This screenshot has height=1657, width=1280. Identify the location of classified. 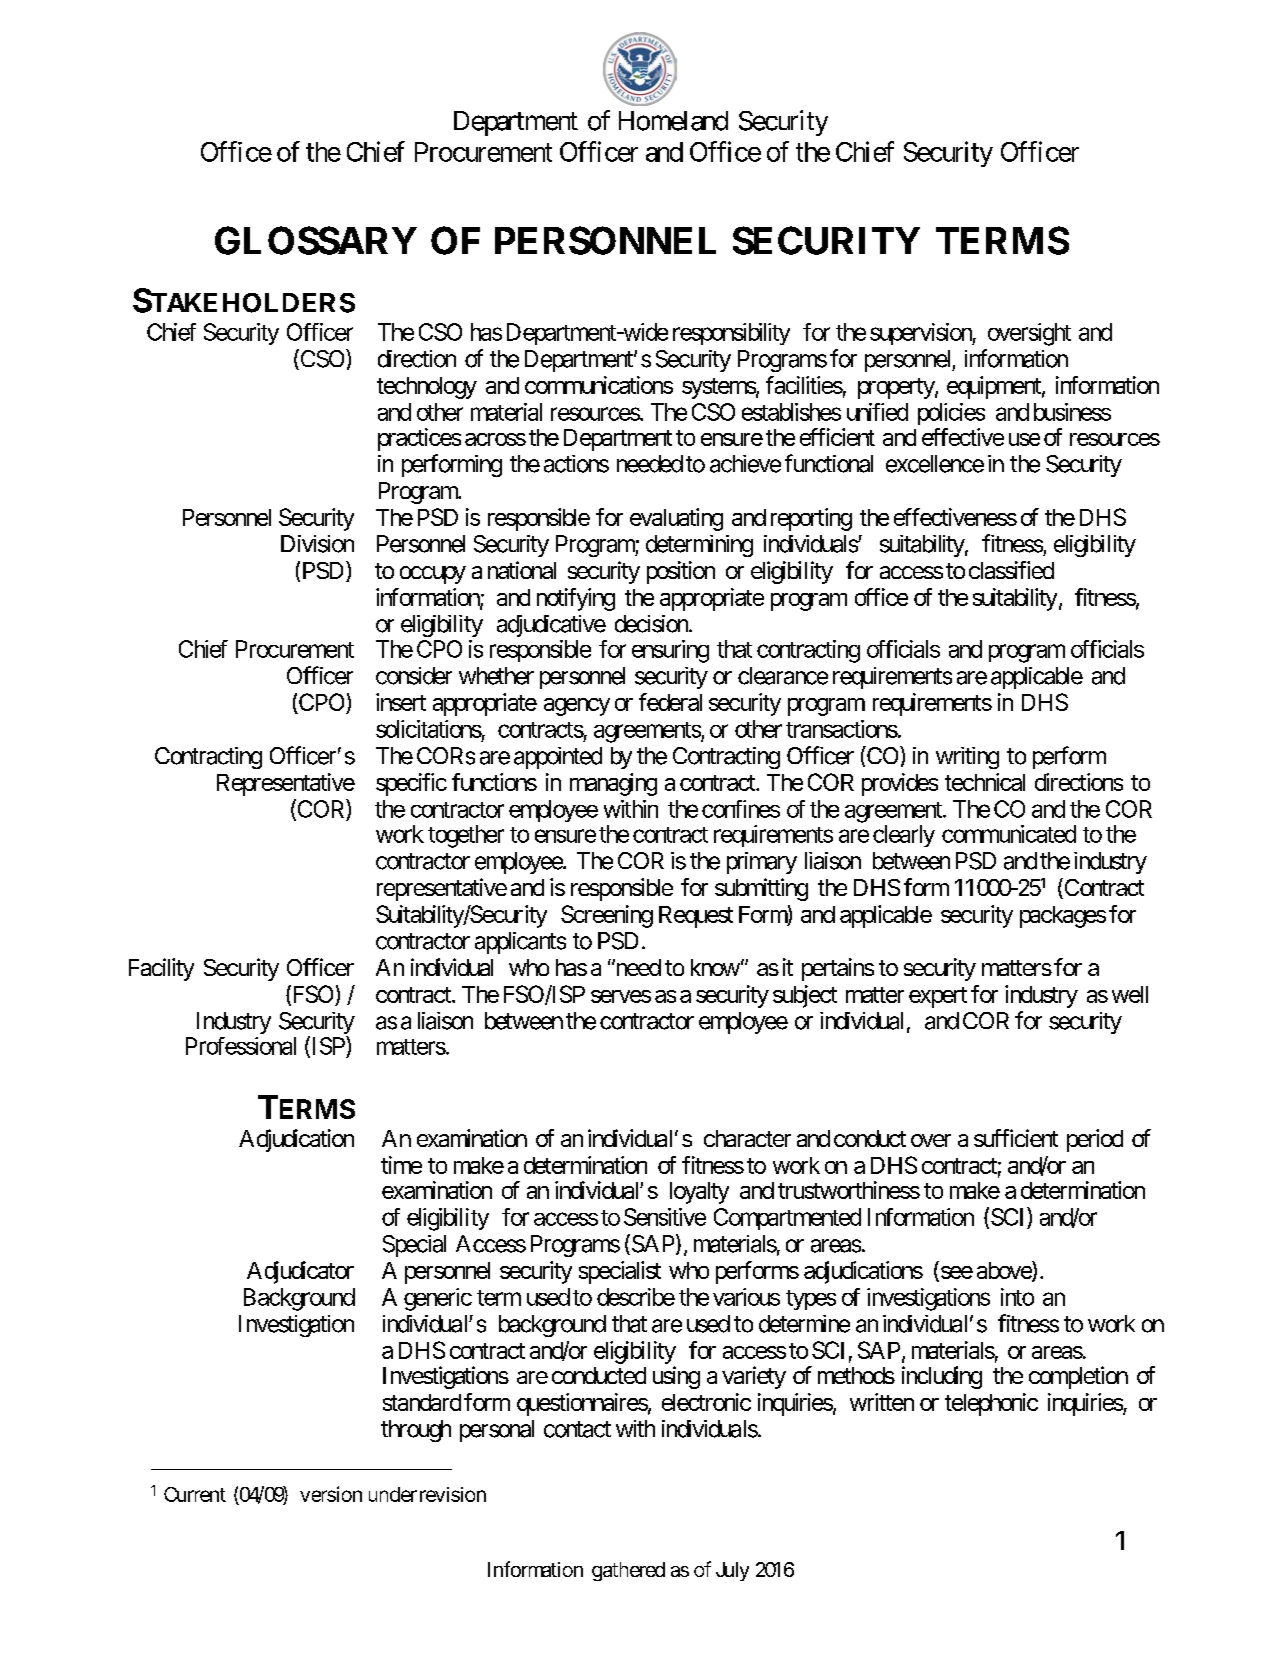
(1011, 570).
